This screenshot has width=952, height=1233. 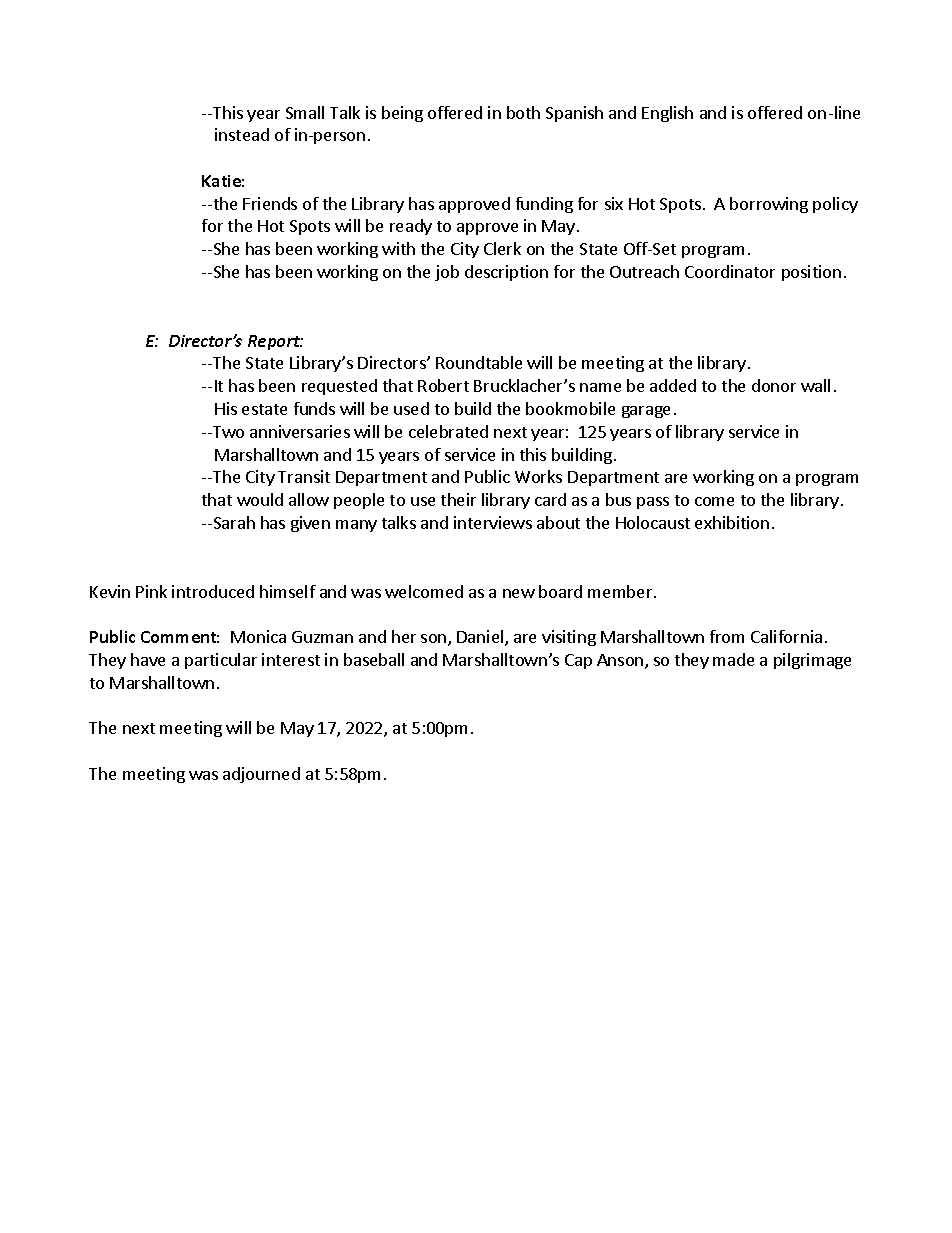 I want to click on instead, so click(x=242, y=134).
